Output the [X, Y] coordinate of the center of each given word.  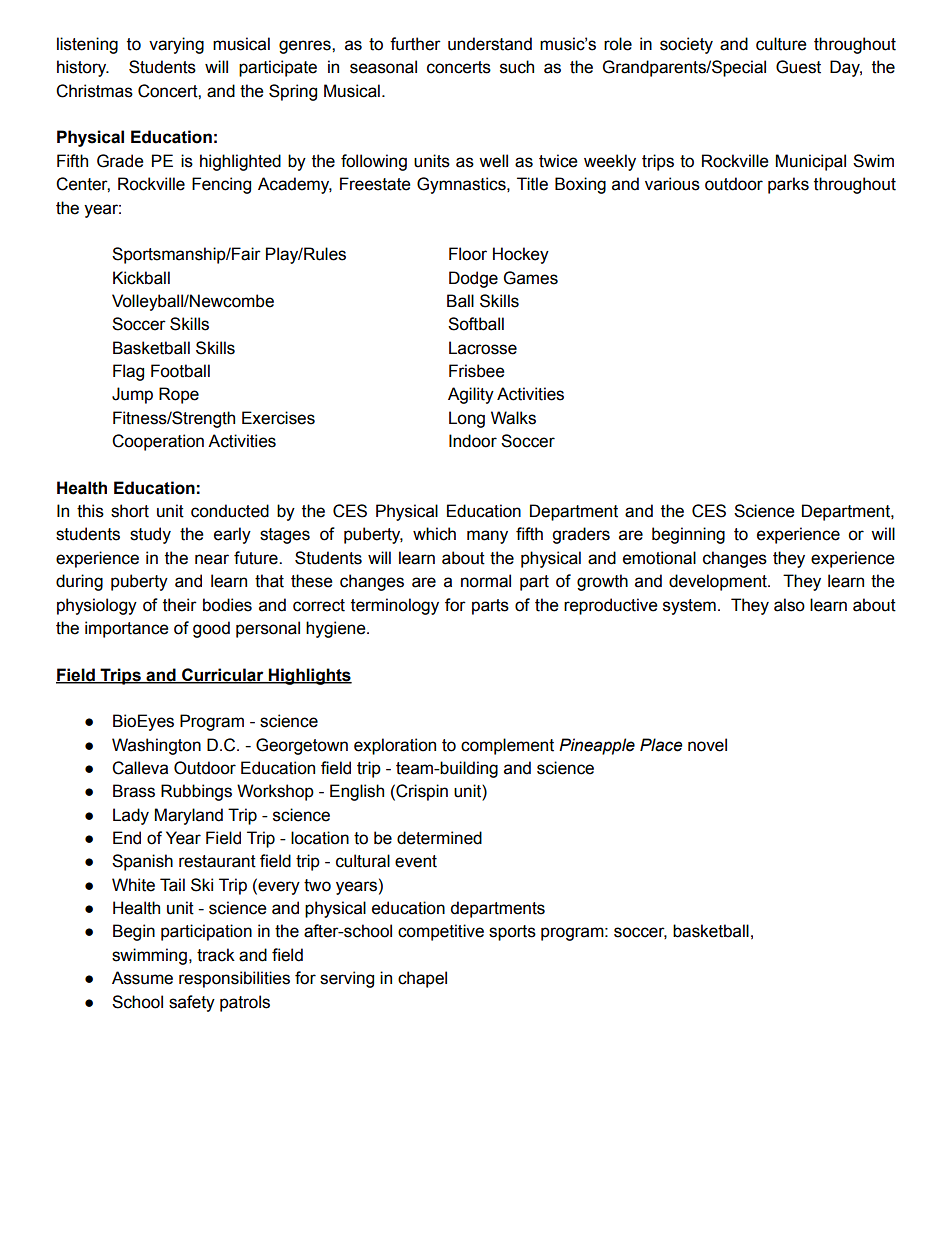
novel [707, 745]
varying [176, 45]
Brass [134, 791]
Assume [142, 978]
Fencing [221, 185]
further [415, 44]
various [672, 184]
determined [439, 838]
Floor [468, 254]
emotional [659, 558]
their [180, 605]
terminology [395, 606]
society [686, 45]
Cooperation [158, 442]
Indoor [473, 441]
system [689, 607]
